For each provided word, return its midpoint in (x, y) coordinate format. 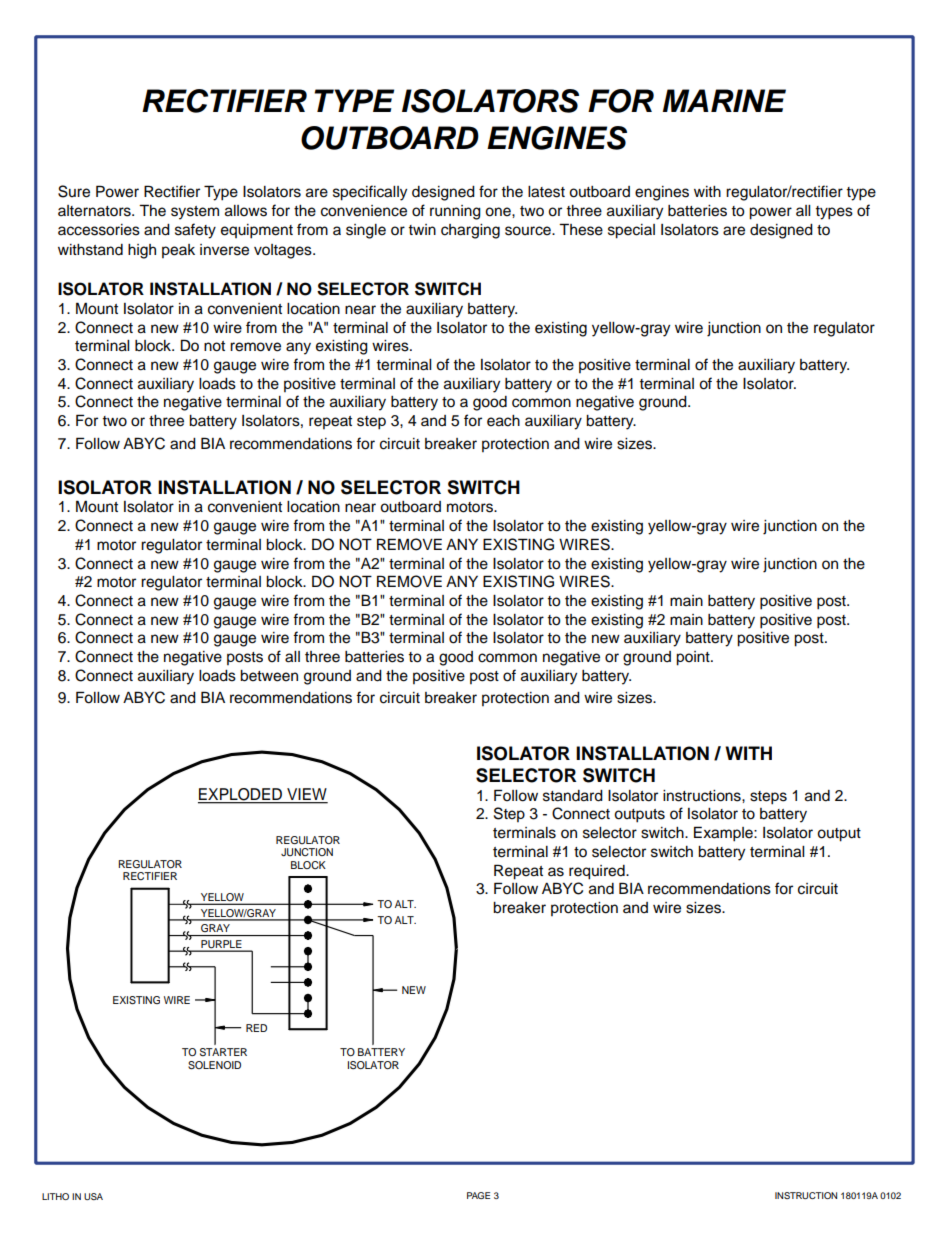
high (142, 251)
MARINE (724, 100)
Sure (74, 191)
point (694, 658)
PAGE (478, 1195)
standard (573, 796)
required (598, 872)
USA (93, 1196)
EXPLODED (241, 795)
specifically (370, 193)
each (503, 421)
